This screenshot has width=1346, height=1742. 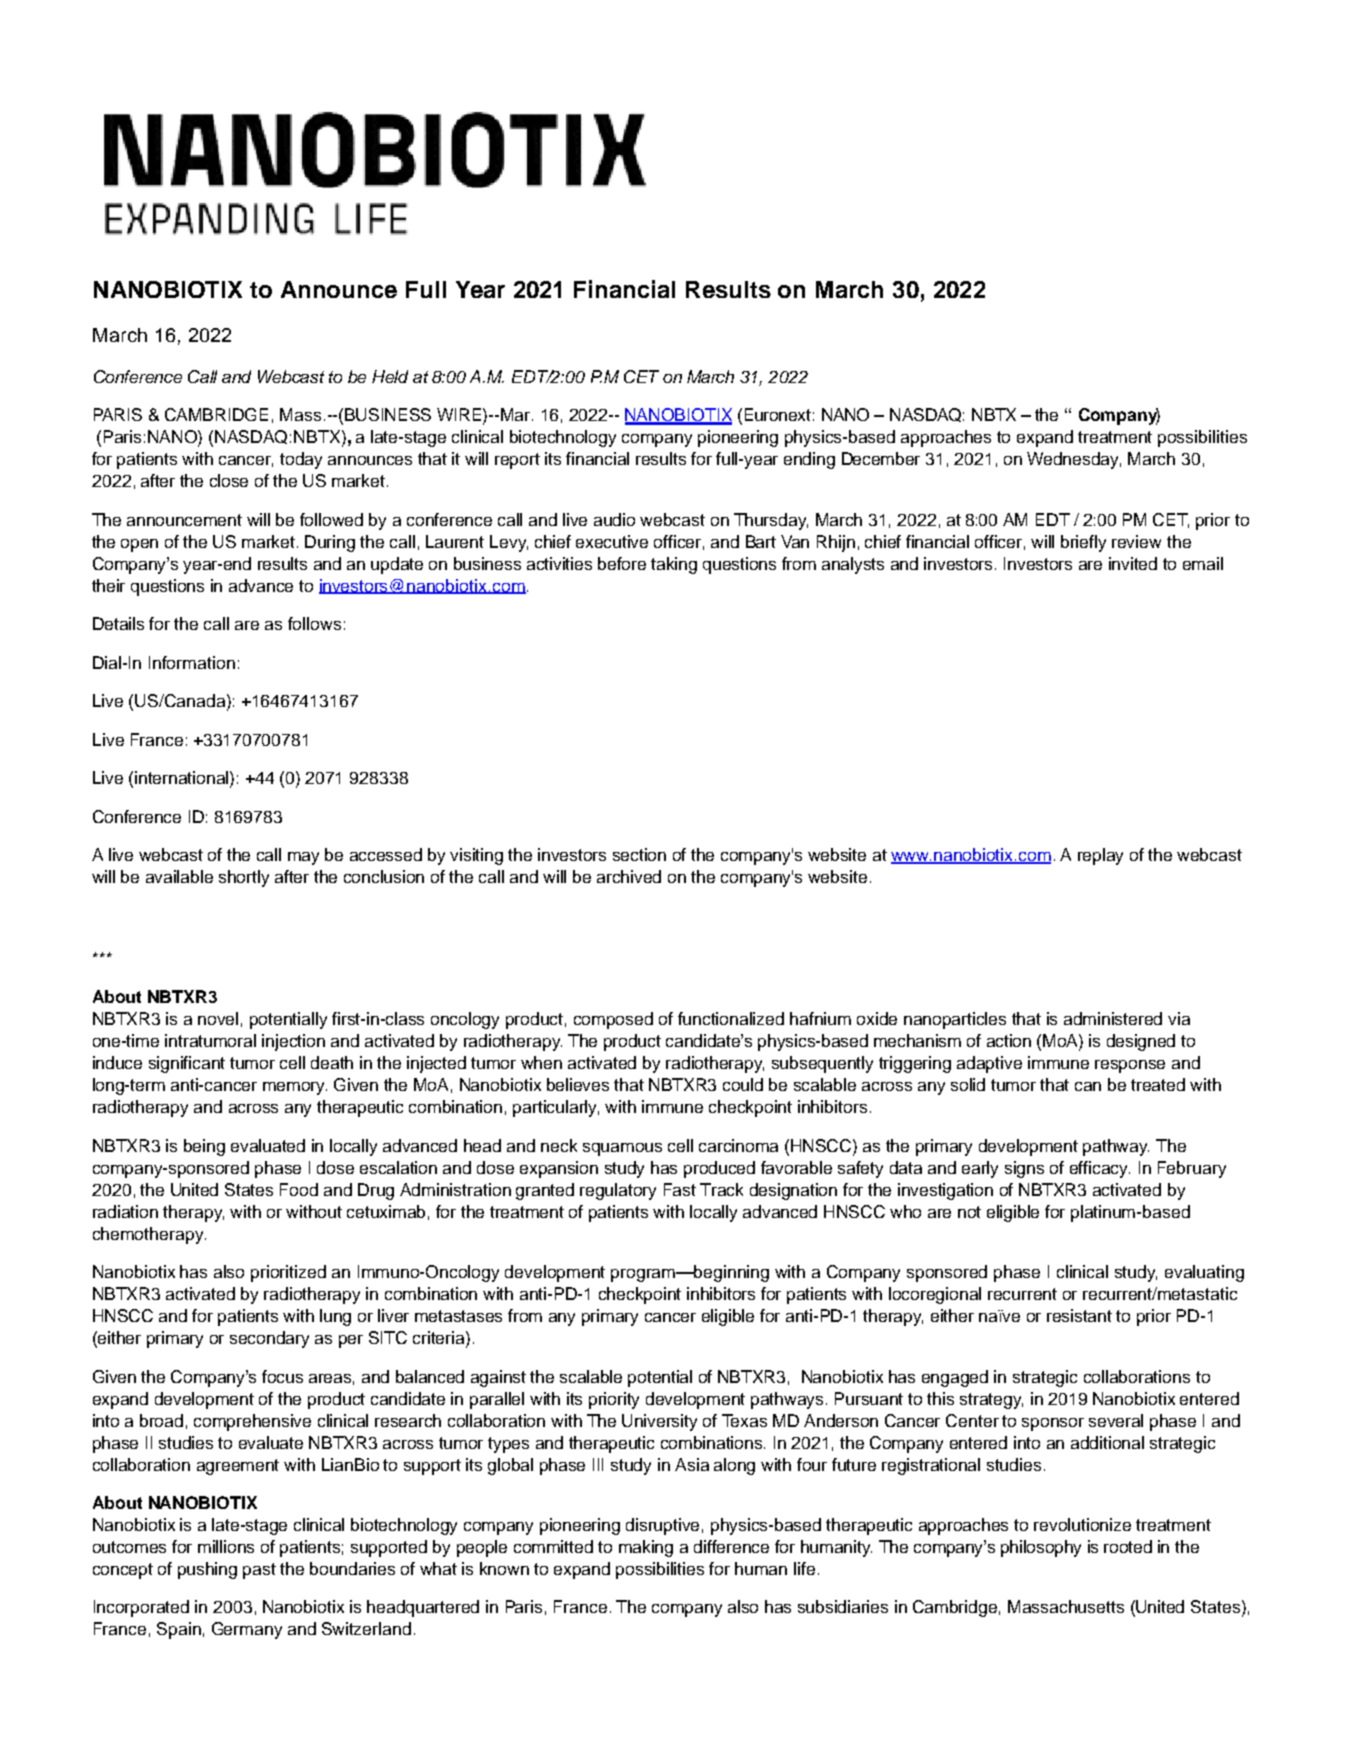 I want to click on making, so click(x=646, y=1548).
